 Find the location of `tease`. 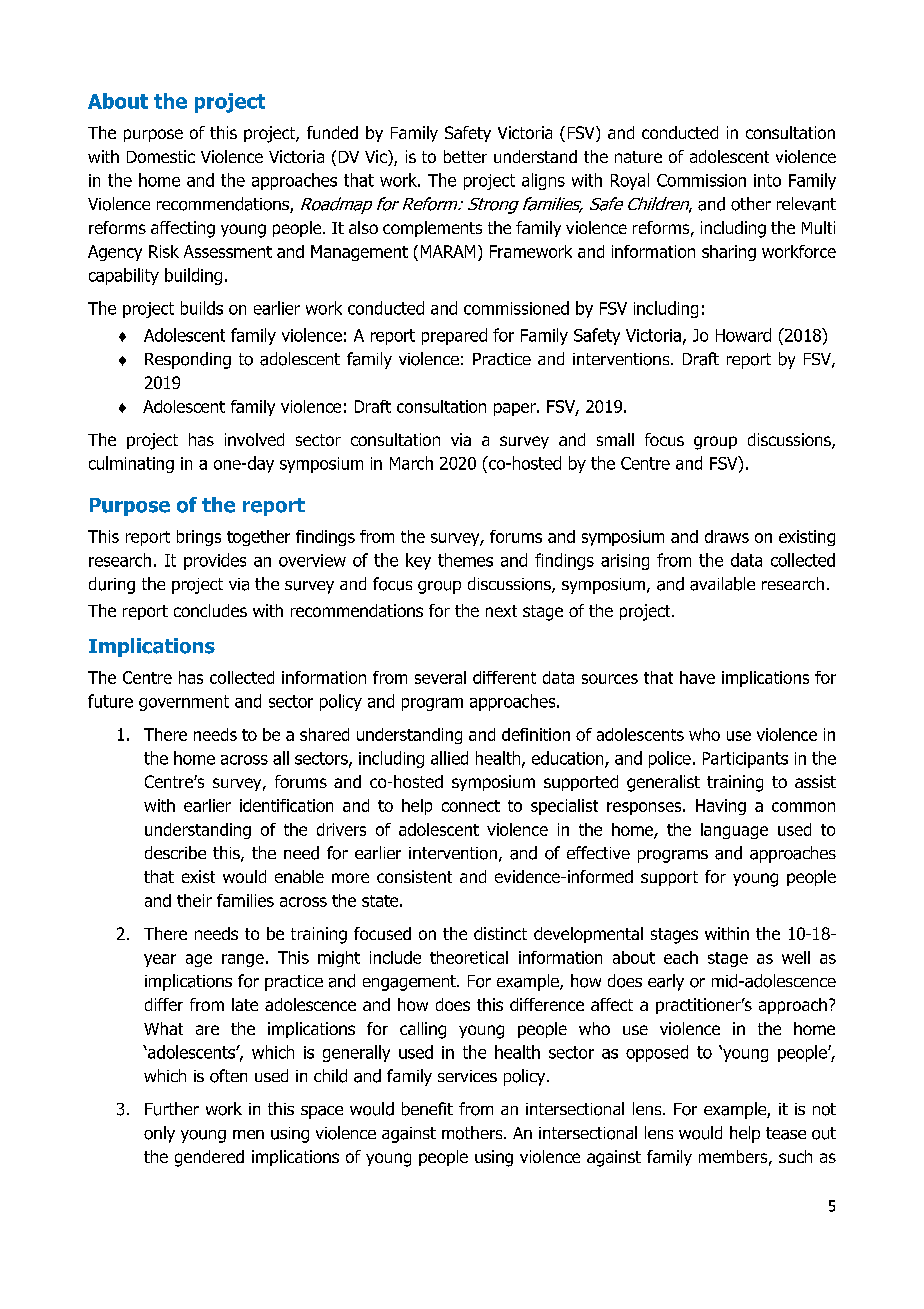

tease is located at coordinates (786, 1133).
